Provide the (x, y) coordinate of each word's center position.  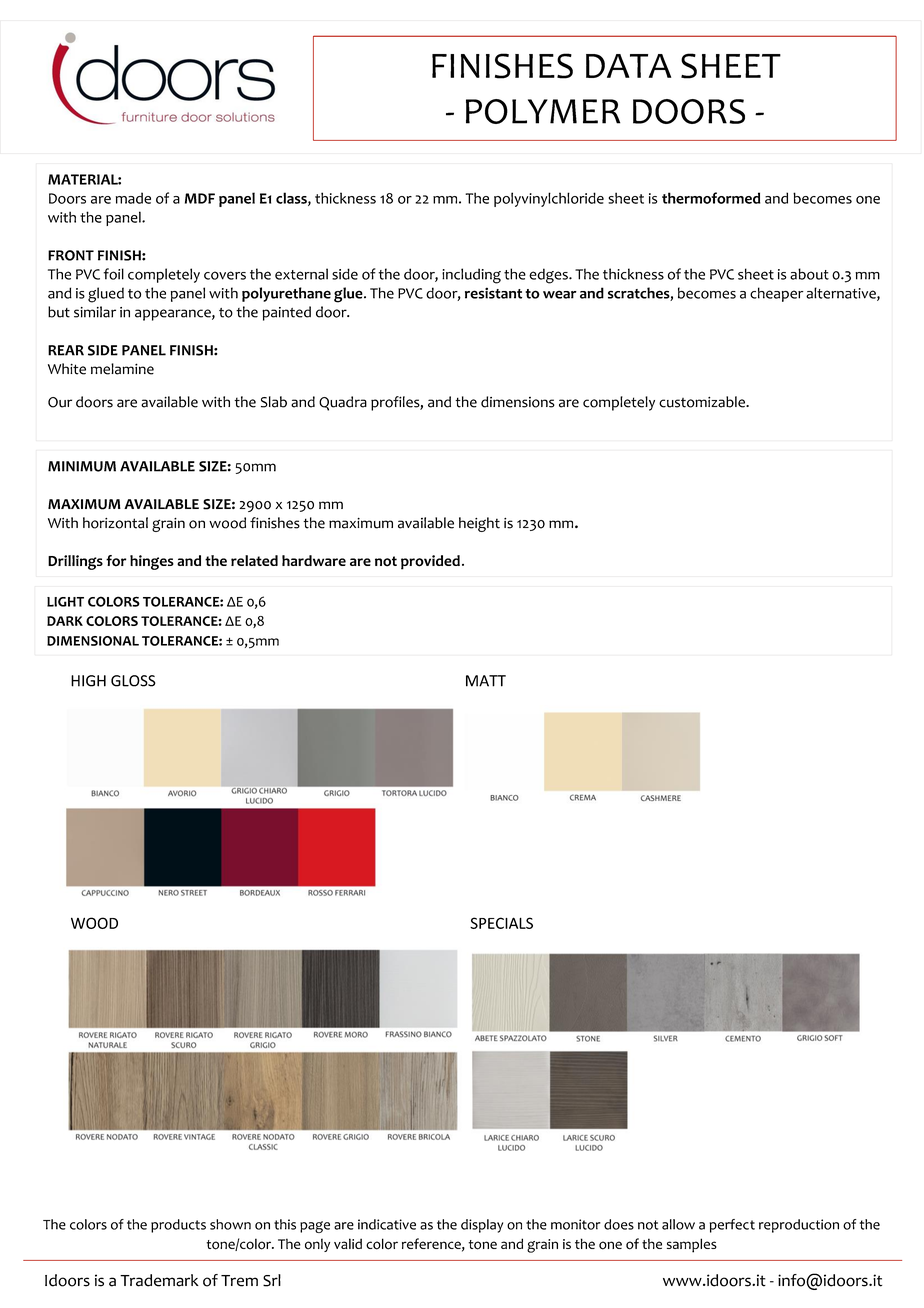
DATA (628, 66)
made (133, 198)
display (482, 1226)
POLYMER (543, 111)
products (178, 1226)
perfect (732, 1226)
